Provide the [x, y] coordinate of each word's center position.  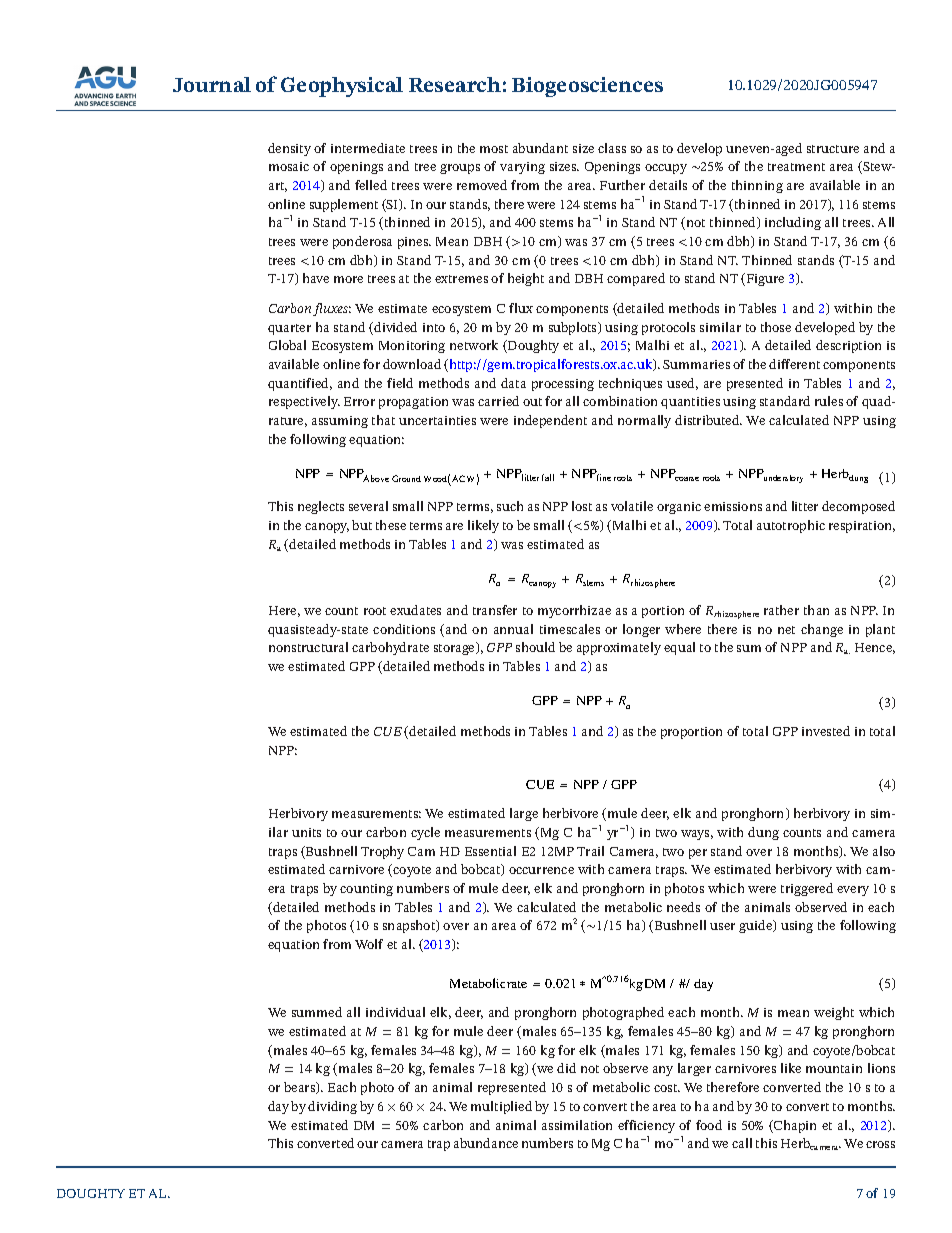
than [816, 610]
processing [563, 385]
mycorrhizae [574, 611]
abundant [540, 148]
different [794, 364]
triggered [807, 889]
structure [833, 149]
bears [301, 1088]
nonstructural [308, 647]
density [289, 149]
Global [287, 345]
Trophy [382, 852]
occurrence [541, 870]
